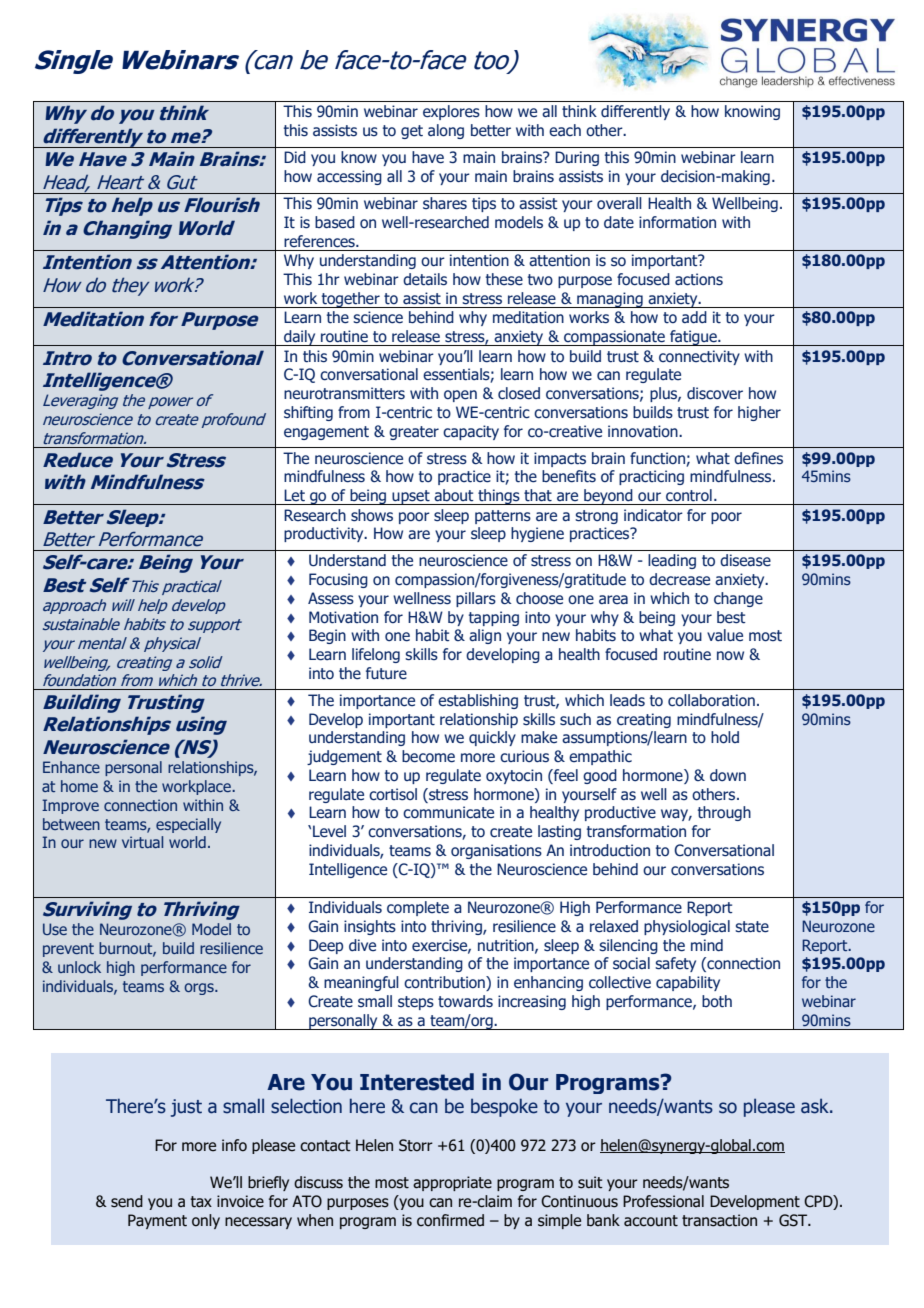  Describe the element at coordinates (71, 767) in the image. I see `Enhance` at that location.
